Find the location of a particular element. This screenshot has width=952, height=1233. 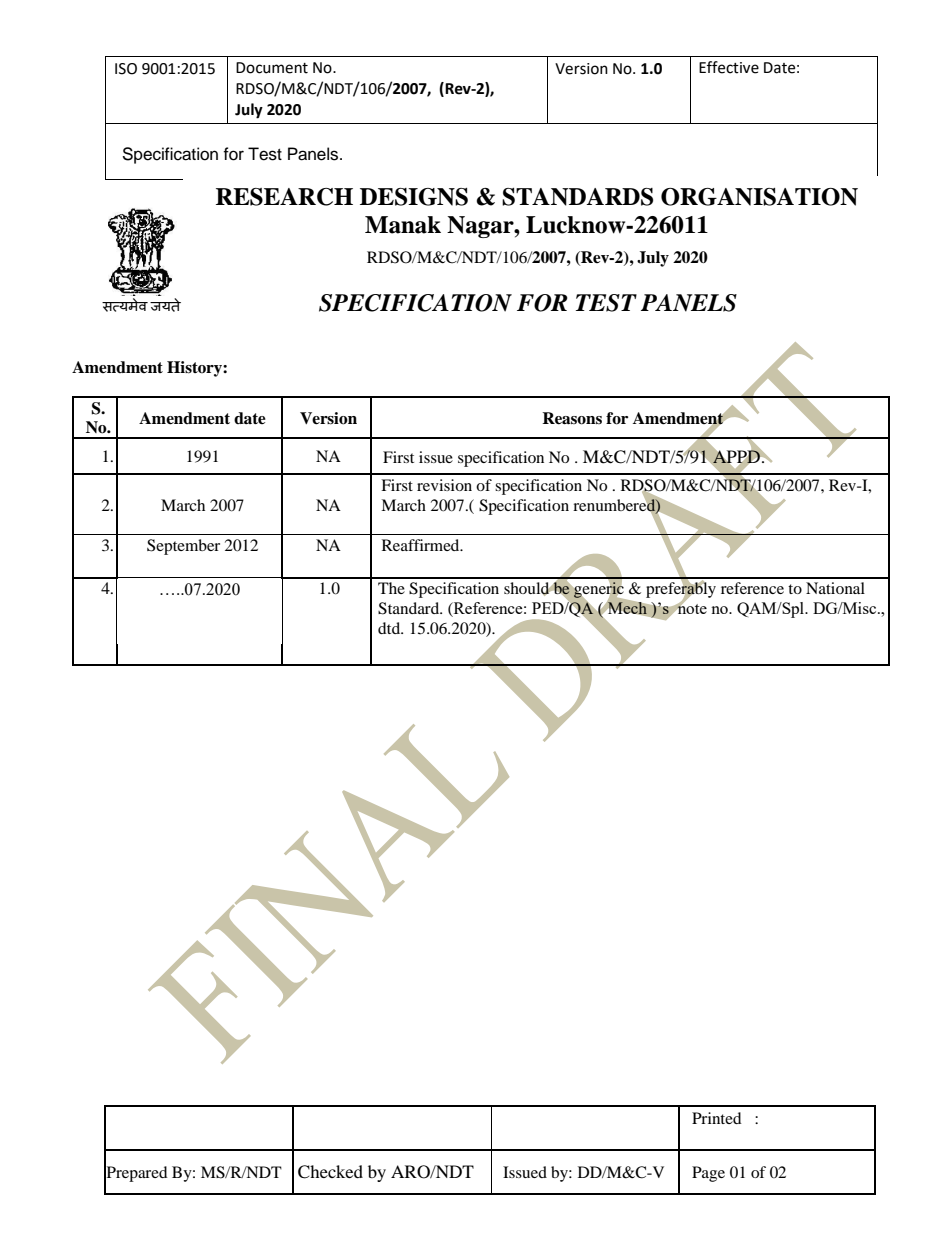

Reasons is located at coordinates (572, 418).
